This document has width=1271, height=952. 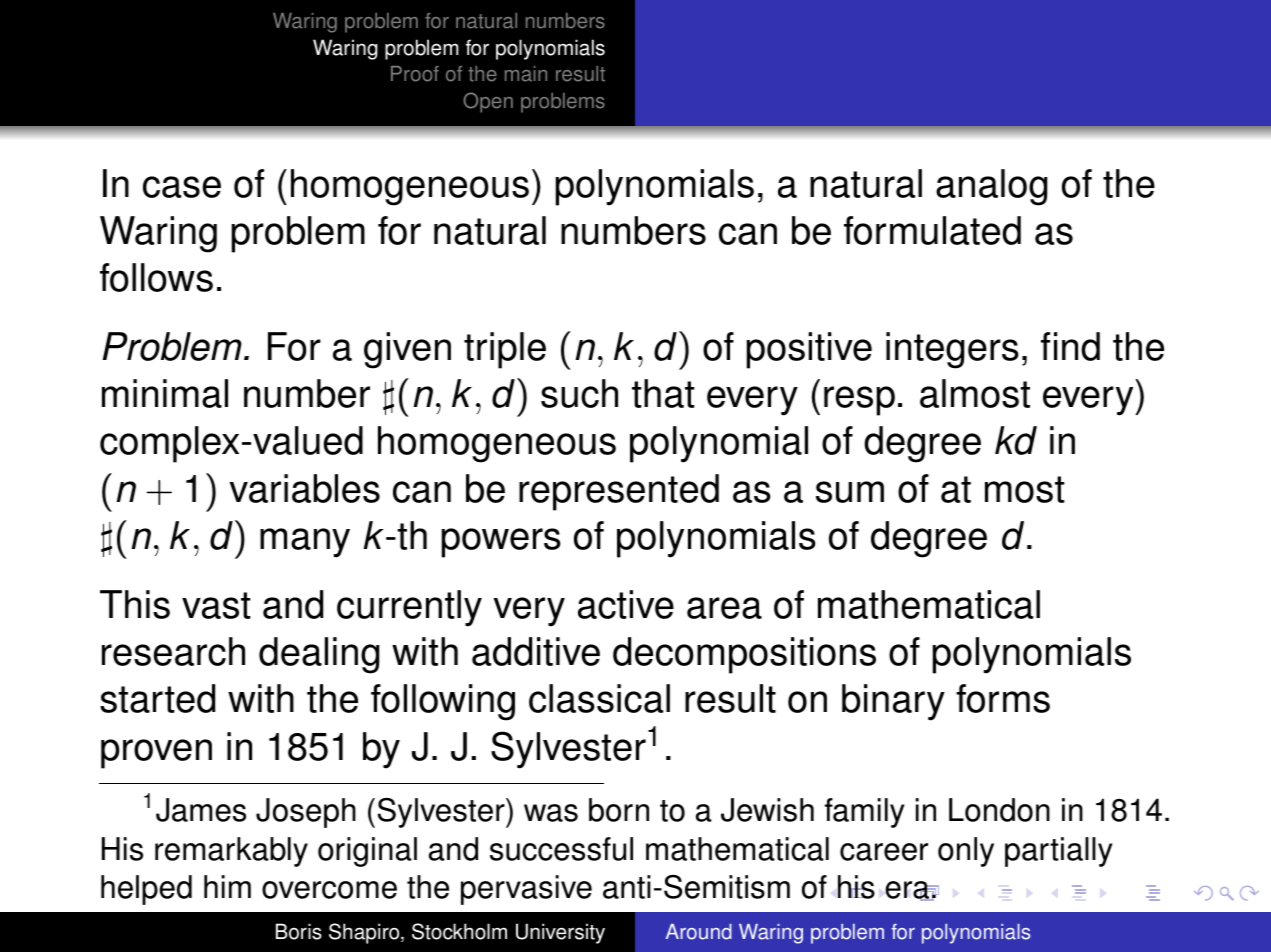 What do you see at coordinates (304, 488) in the document?
I see `variables` at bounding box center [304, 488].
